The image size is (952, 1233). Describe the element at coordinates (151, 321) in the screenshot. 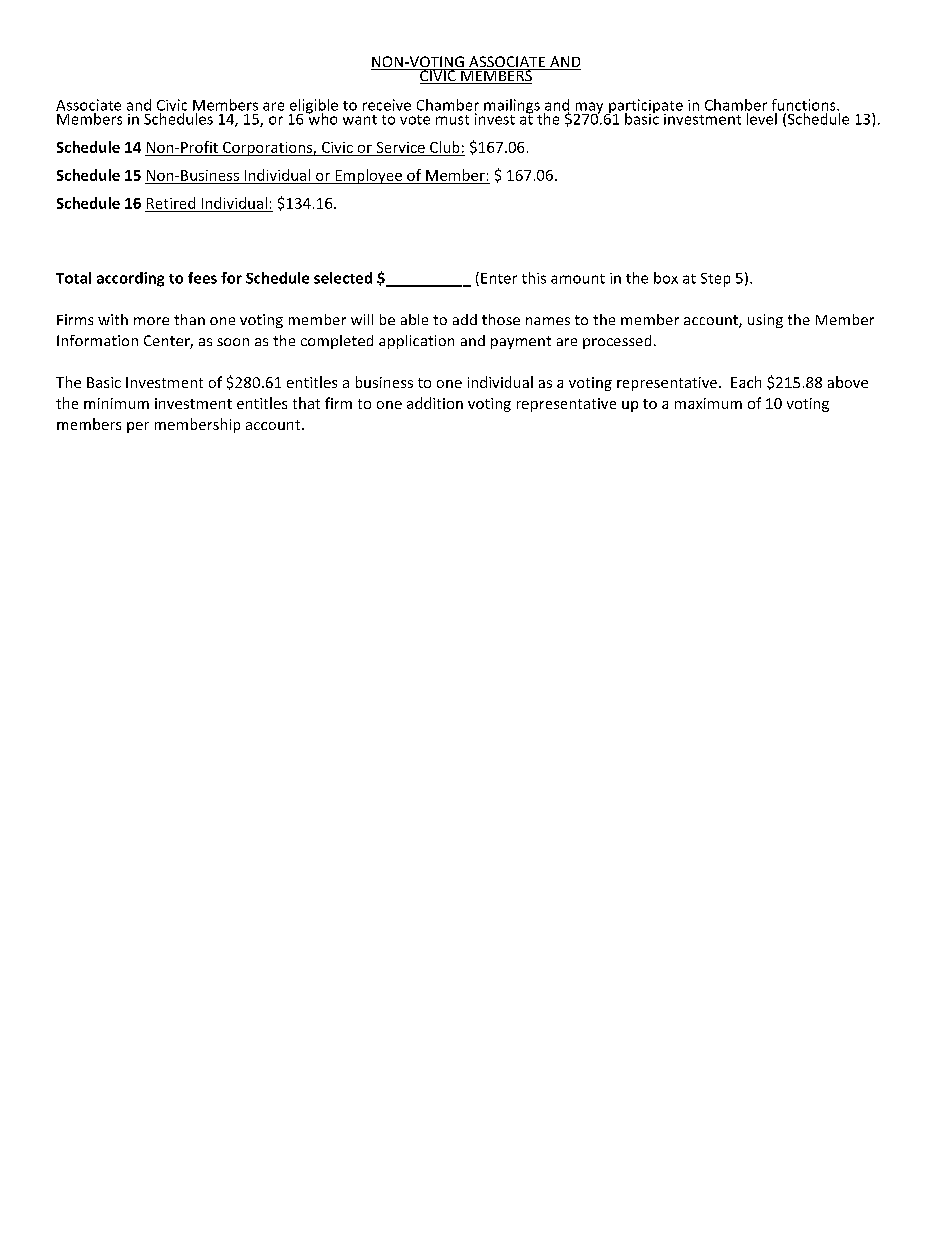

I see `more` at that location.
